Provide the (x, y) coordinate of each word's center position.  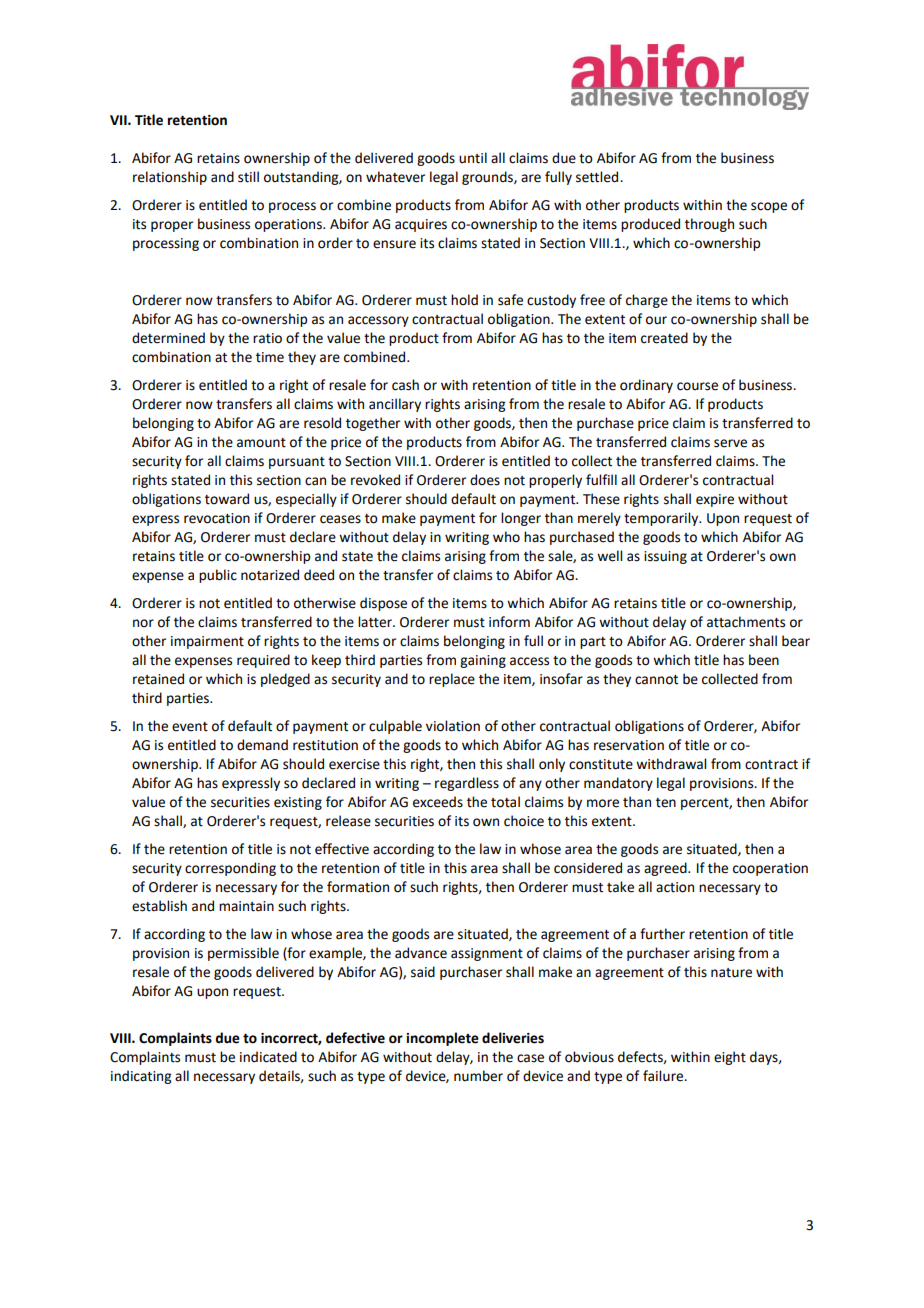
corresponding (230, 869)
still (248, 177)
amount (261, 443)
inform (509, 622)
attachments (746, 622)
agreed (666, 869)
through (709, 225)
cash (405, 385)
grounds (488, 178)
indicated (268, 1057)
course (697, 386)
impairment (207, 642)
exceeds (438, 802)
